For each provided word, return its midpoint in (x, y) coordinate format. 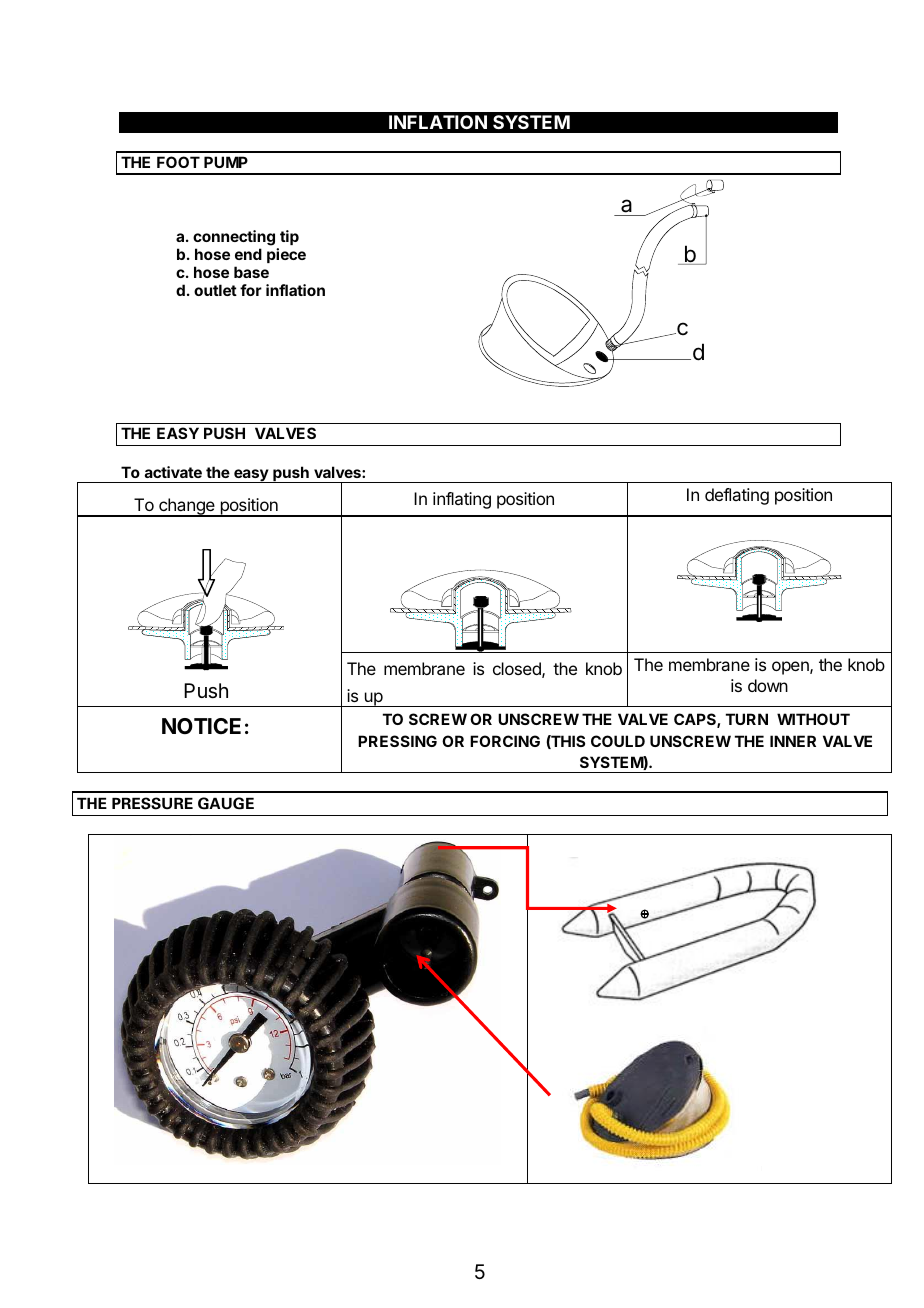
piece (286, 255)
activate (173, 472)
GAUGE (226, 803)
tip (289, 237)
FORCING (505, 741)
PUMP (226, 162)
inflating (462, 500)
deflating (737, 496)
